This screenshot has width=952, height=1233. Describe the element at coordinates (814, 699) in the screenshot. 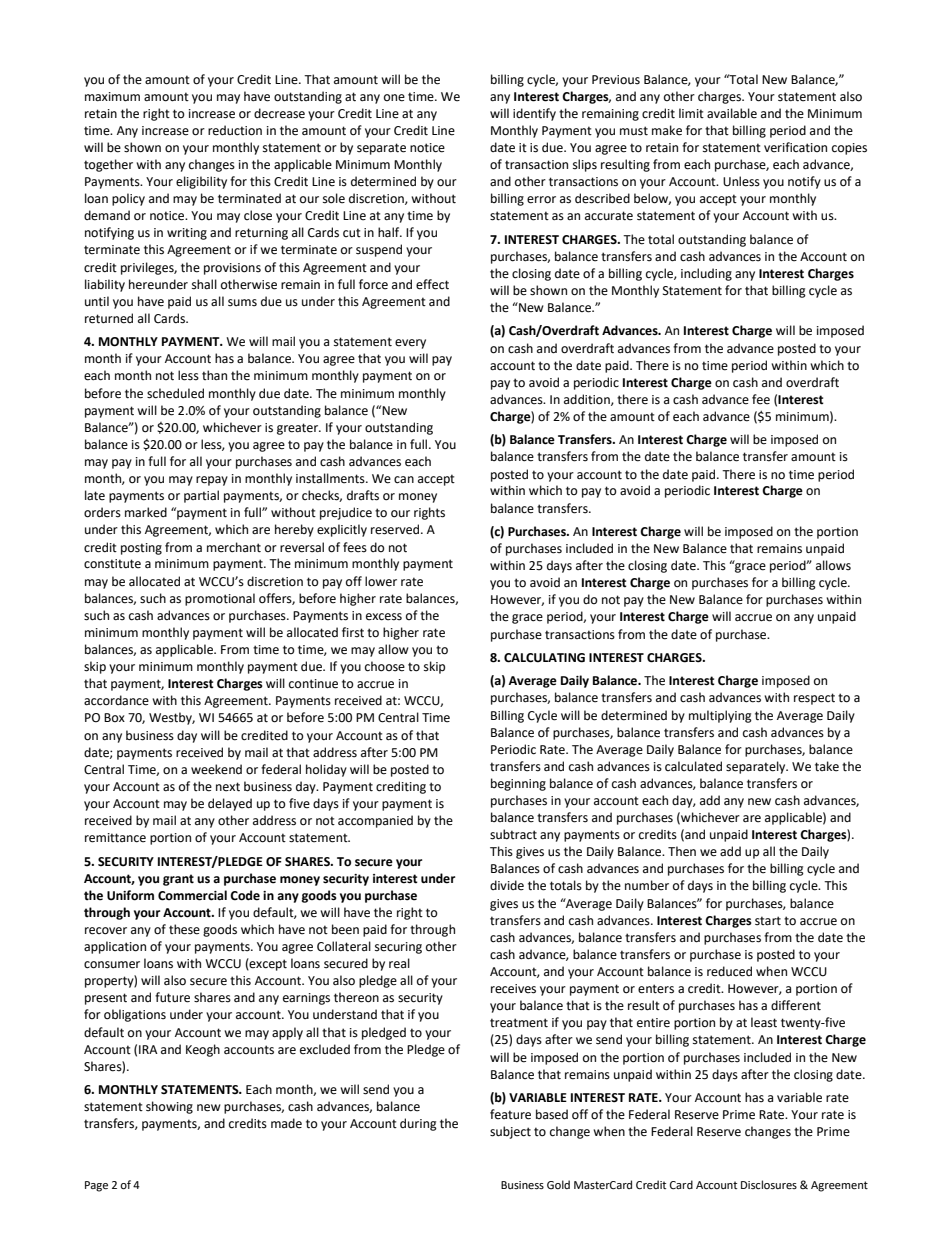

I see `respect` at that location.
